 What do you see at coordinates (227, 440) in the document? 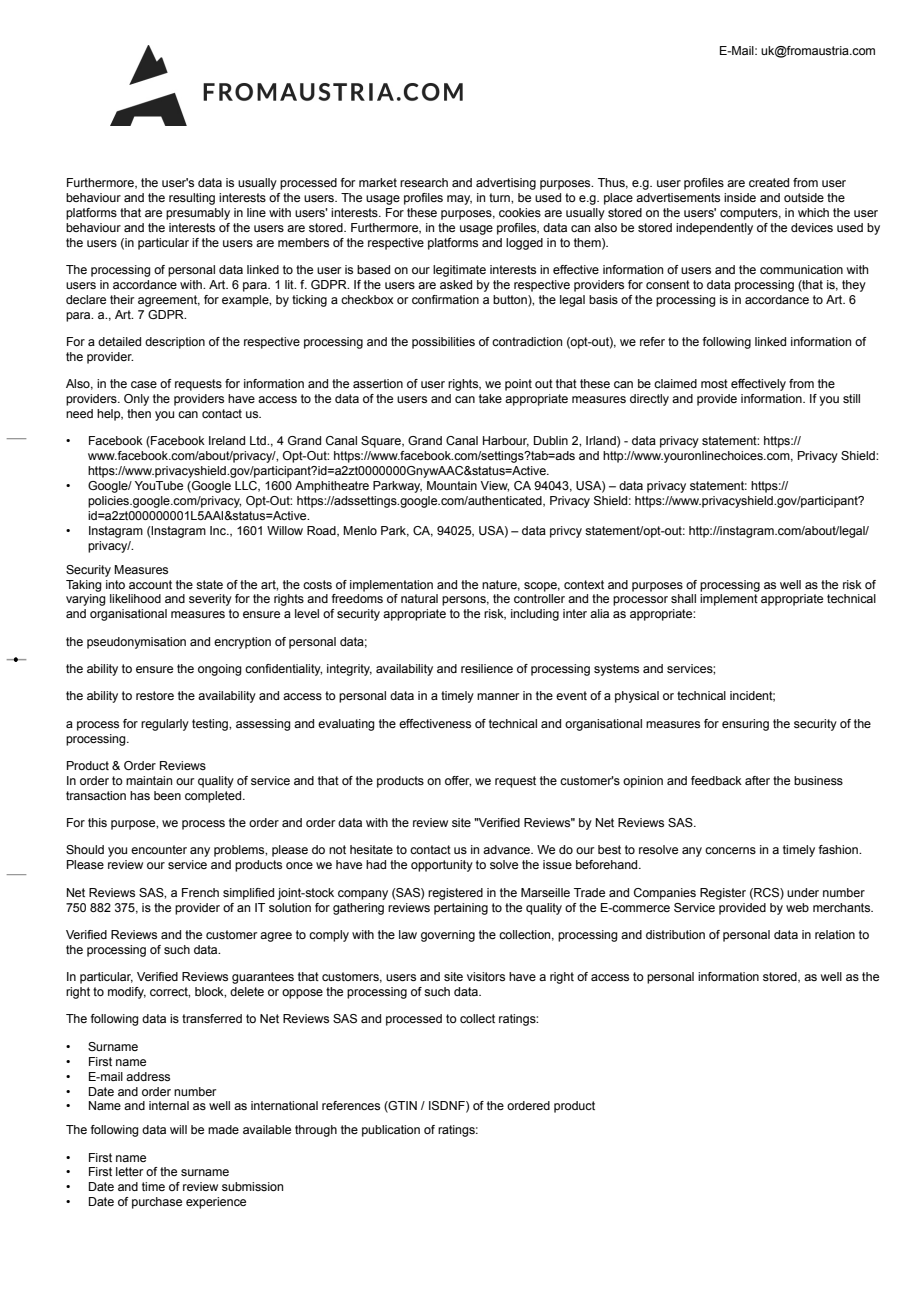
I see `Ireland` at bounding box center [227, 440].
